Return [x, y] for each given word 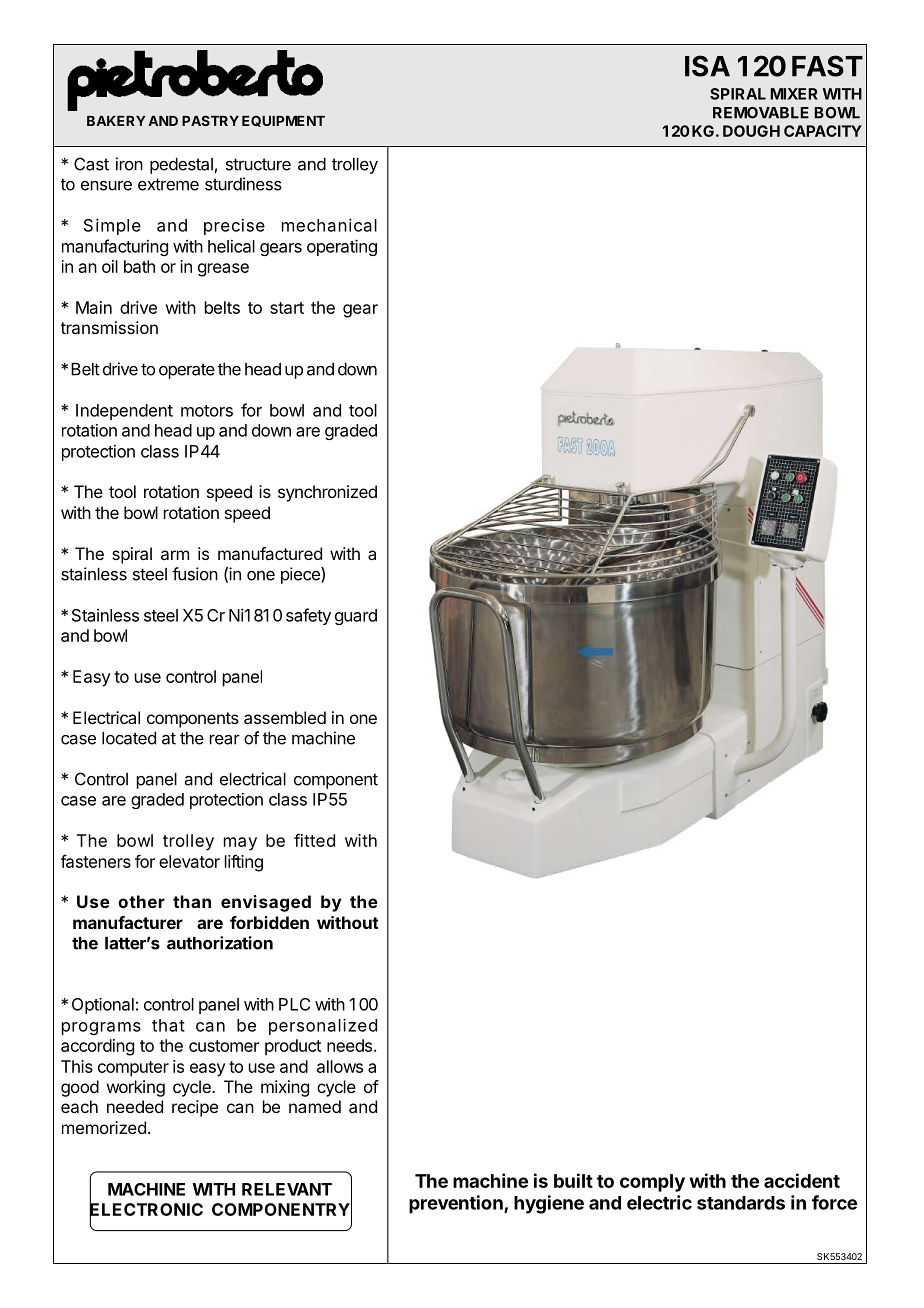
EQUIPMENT [283, 121]
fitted [314, 840]
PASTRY [210, 120]
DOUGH [751, 131]
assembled [285, 717]
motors [207, 411]
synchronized [327, 493]
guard [356, 617]
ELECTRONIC [146, 1209]
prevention [457, 1204]
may [240, 844]
